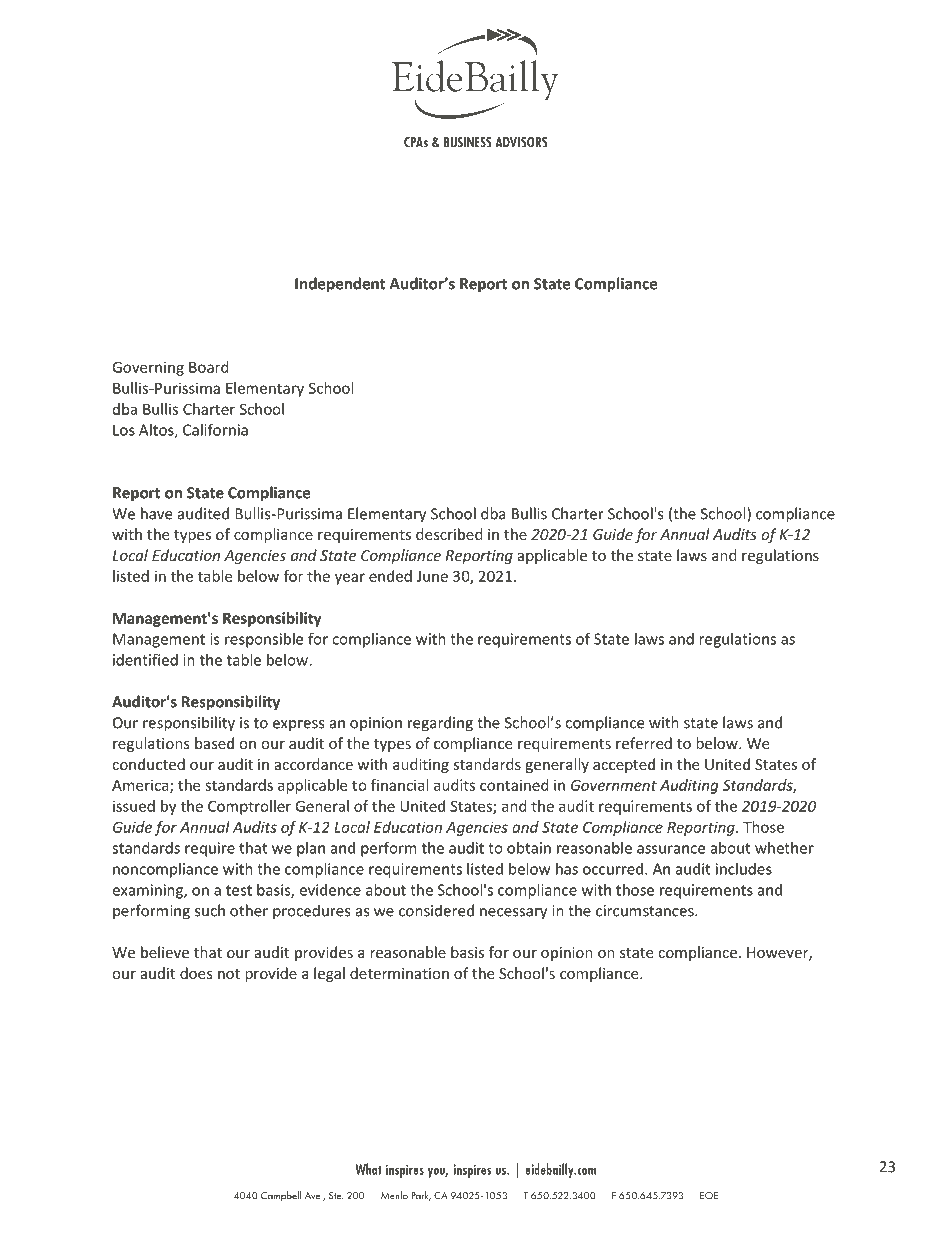 The image size is (952, 1233). Describe the element at coordinates (432, 576) in the image. I see `June` at that location.
